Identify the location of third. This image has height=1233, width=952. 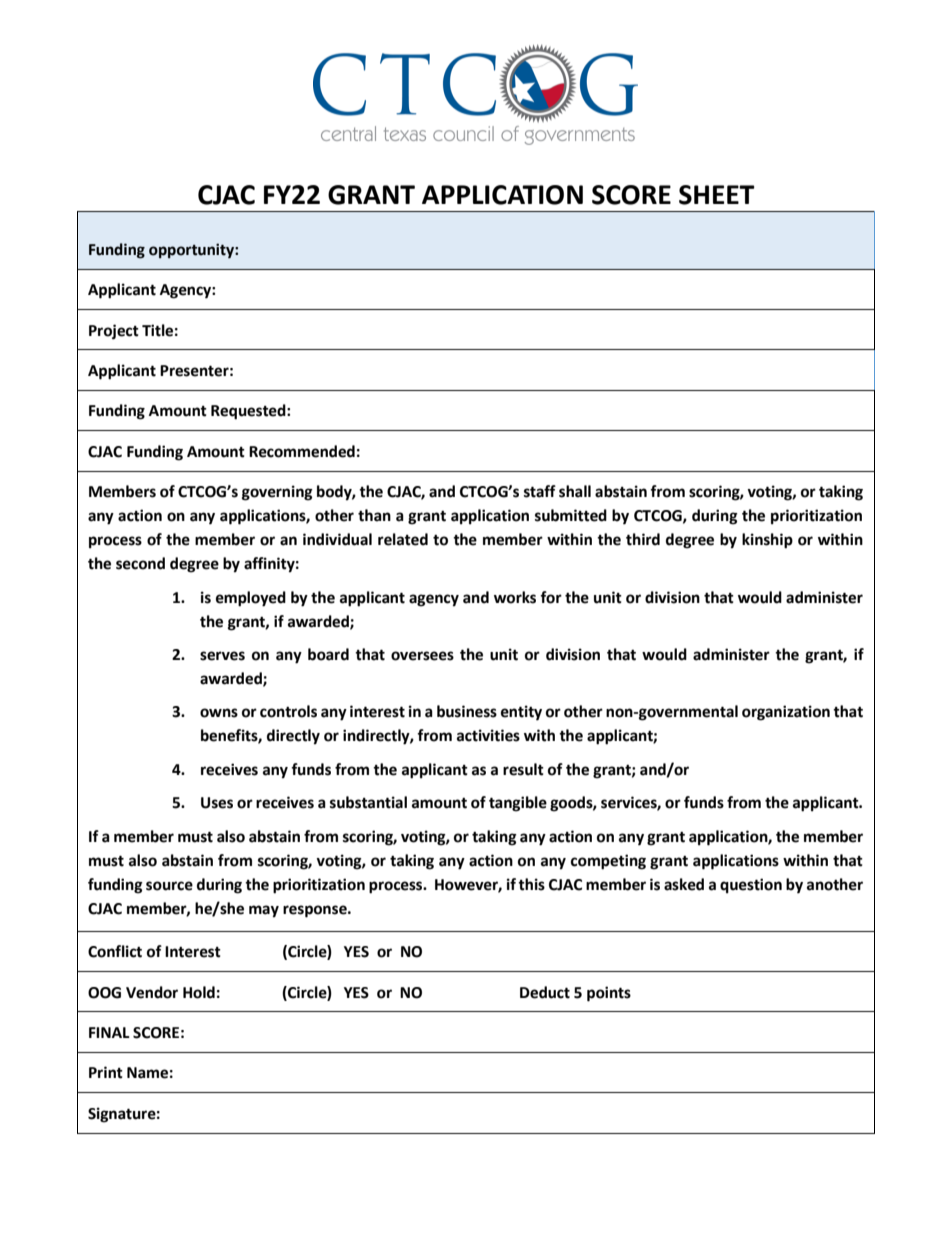
(643, 539).
